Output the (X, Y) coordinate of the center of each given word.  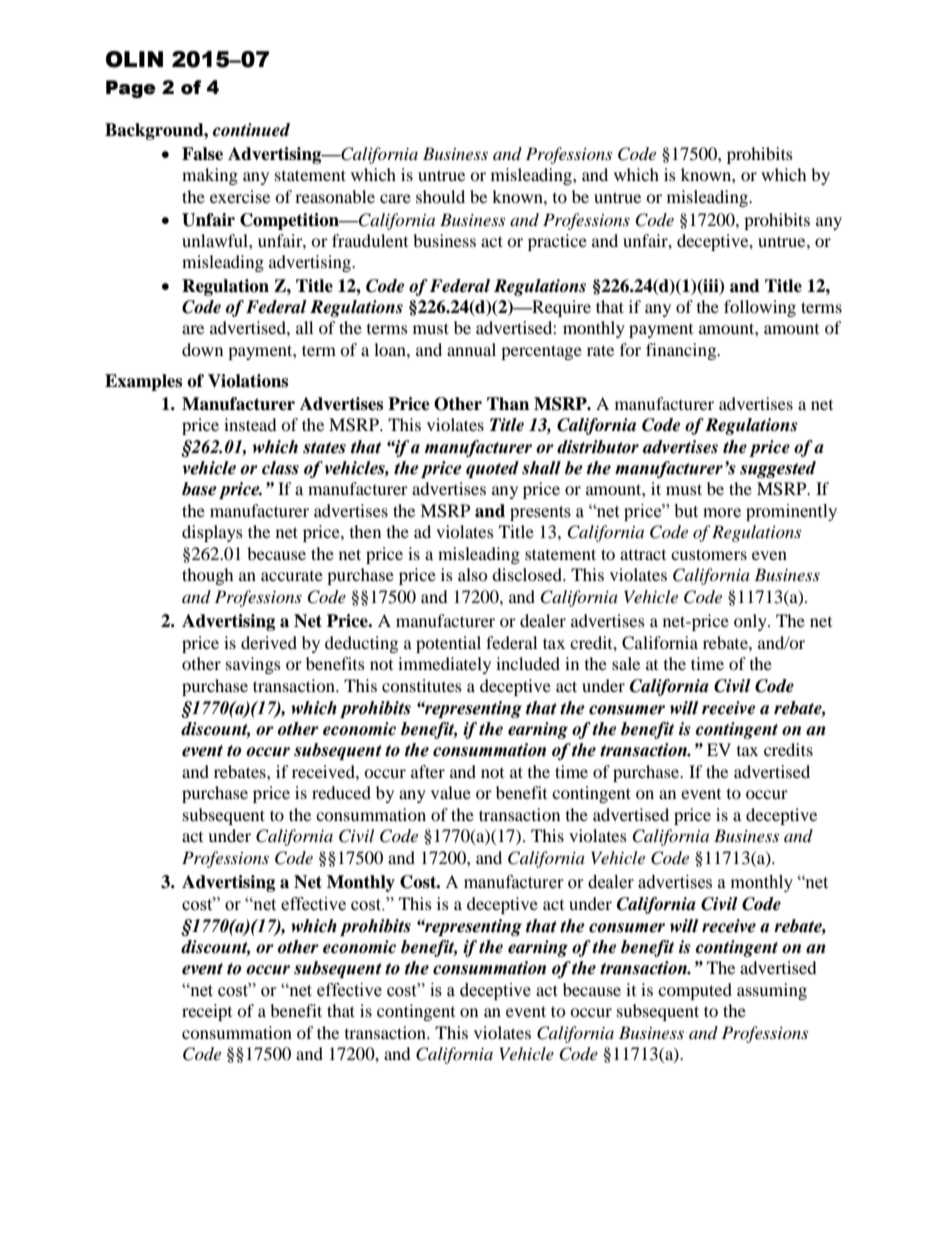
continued (251, 130)
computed (695, 991)
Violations (248, 381)
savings (253, 665)
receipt (207, 1012)
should (440, 196)
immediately (444, 665)
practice (557, 242)
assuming (772, 991)
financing (682, 351)
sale (626, 663)
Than (508, 404)
